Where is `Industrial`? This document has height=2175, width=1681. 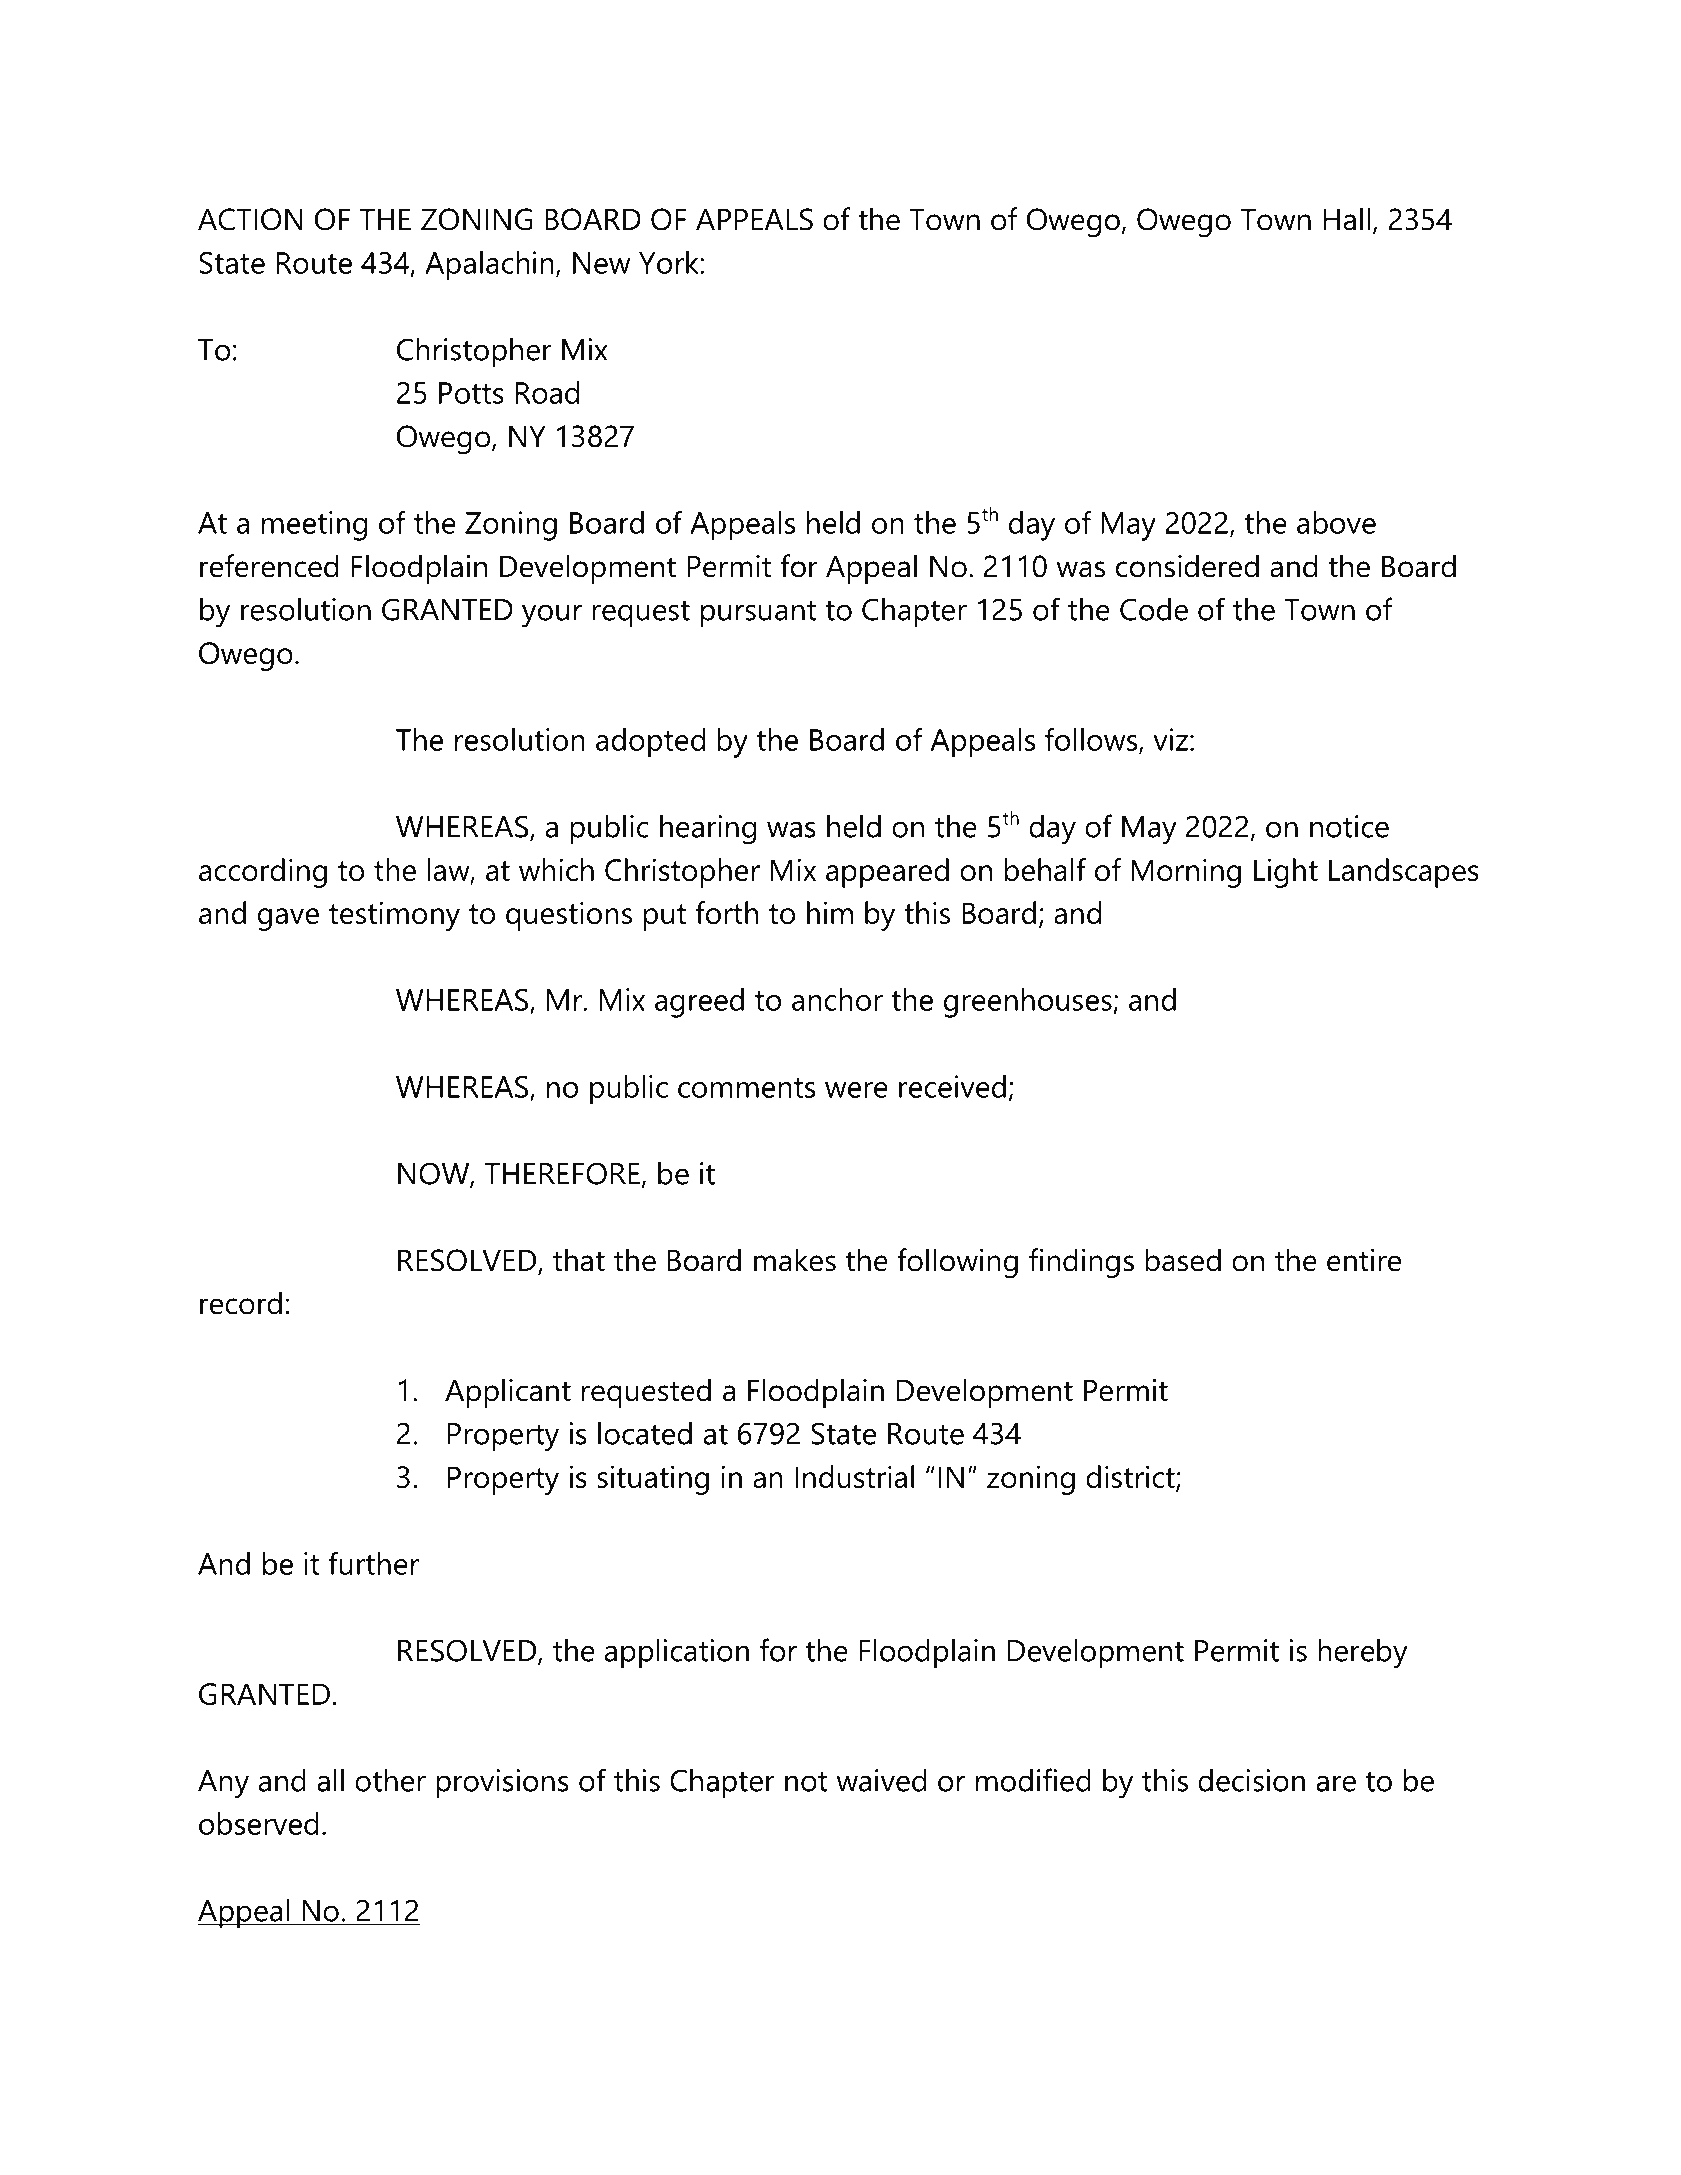 Industrial is located at coordinates (854, 1476).
